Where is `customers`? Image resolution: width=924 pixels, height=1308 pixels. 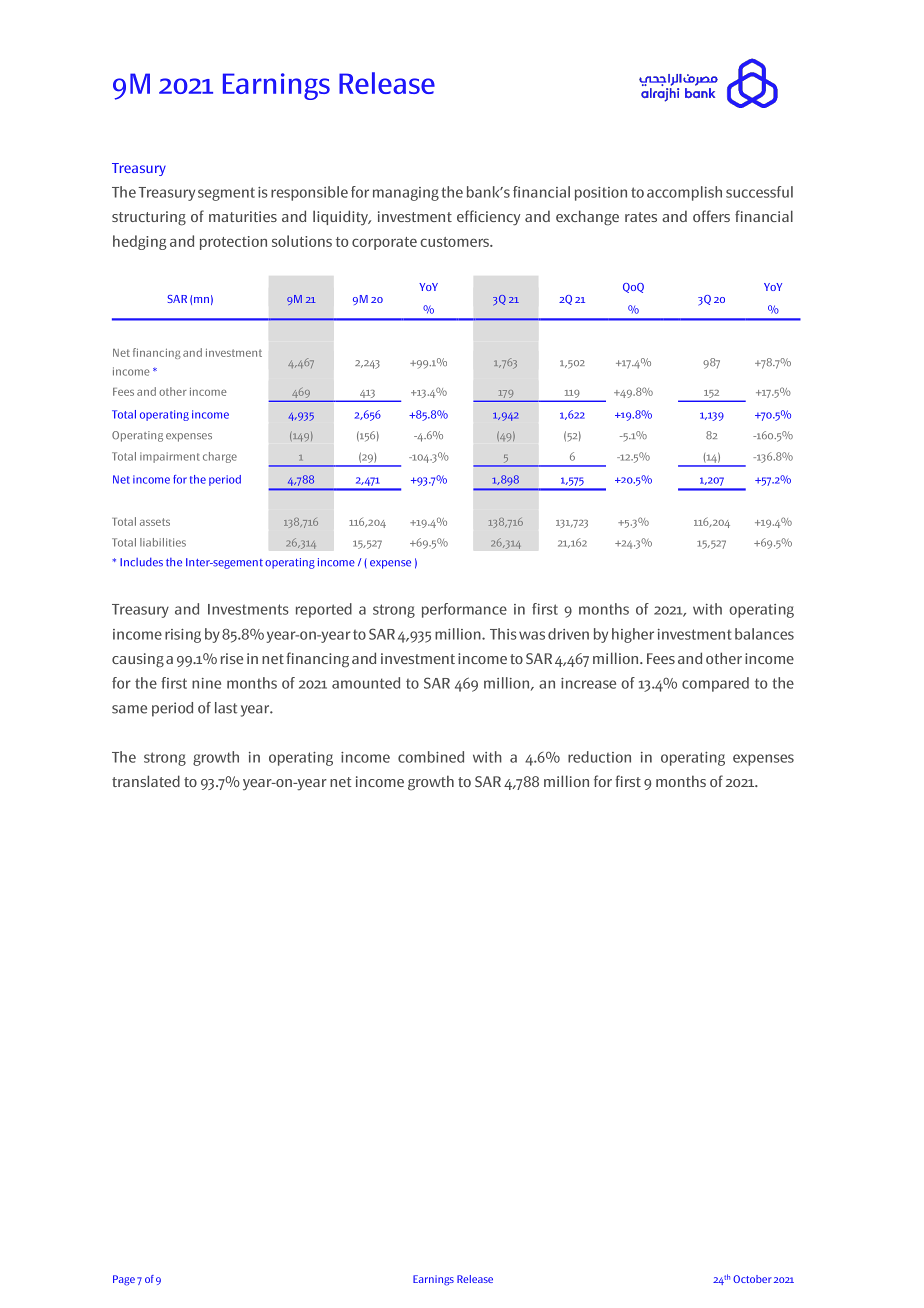
customers is located at coordinates (455, 242).
